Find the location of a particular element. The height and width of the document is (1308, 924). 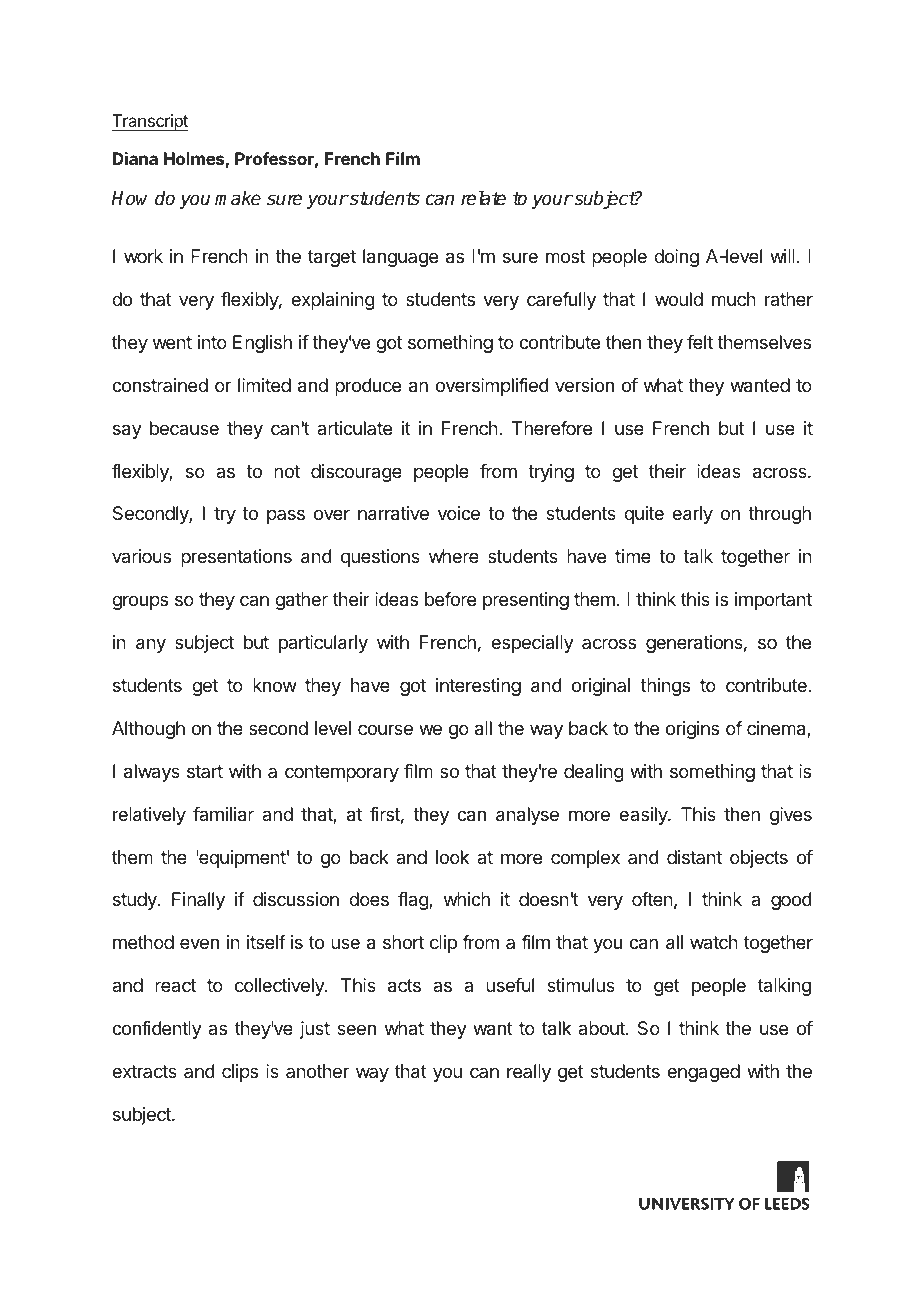

confidently is located at coordinates (157, 1030).
